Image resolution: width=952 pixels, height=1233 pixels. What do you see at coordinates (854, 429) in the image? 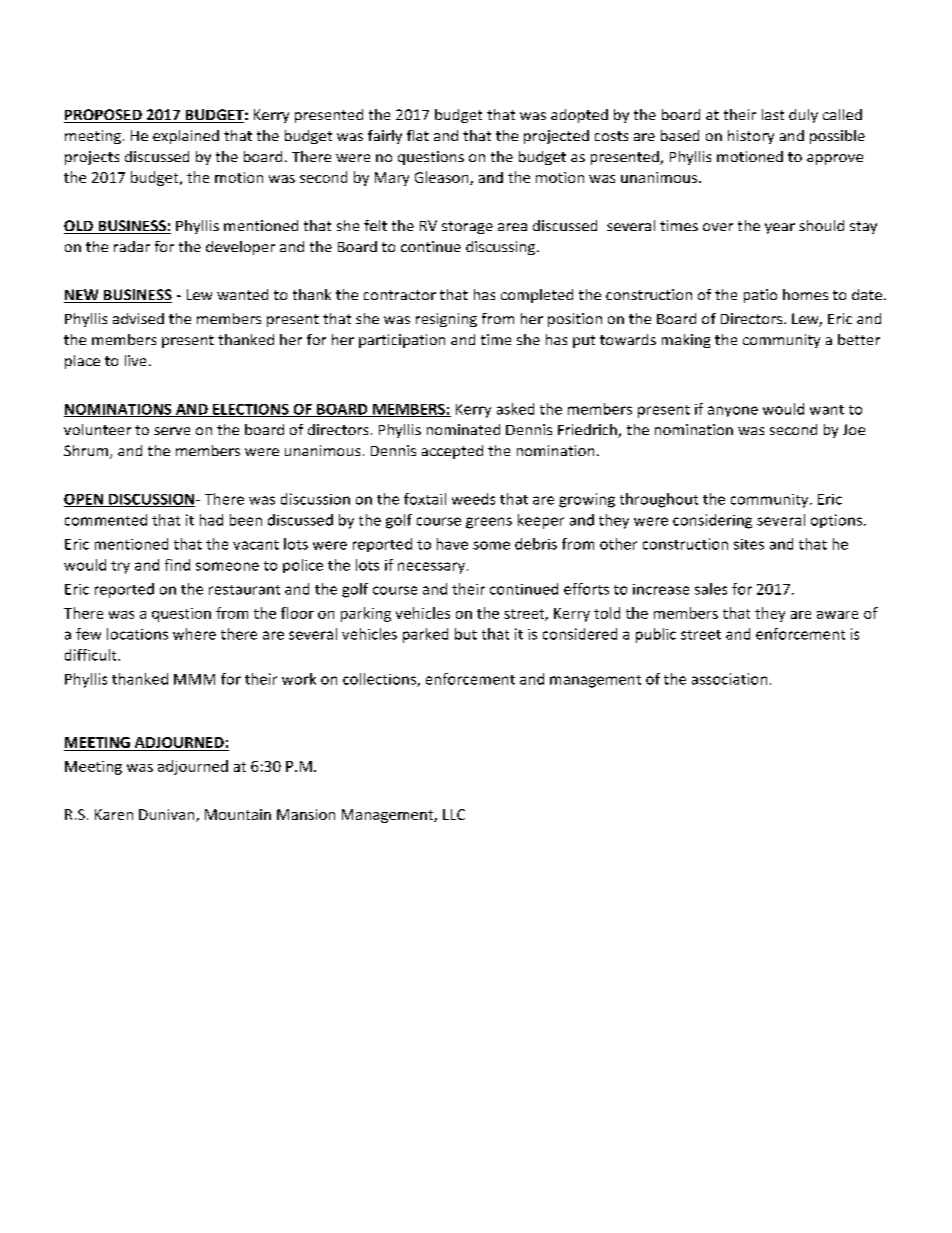
I see `Joe` at bounding box center [854, 429].
